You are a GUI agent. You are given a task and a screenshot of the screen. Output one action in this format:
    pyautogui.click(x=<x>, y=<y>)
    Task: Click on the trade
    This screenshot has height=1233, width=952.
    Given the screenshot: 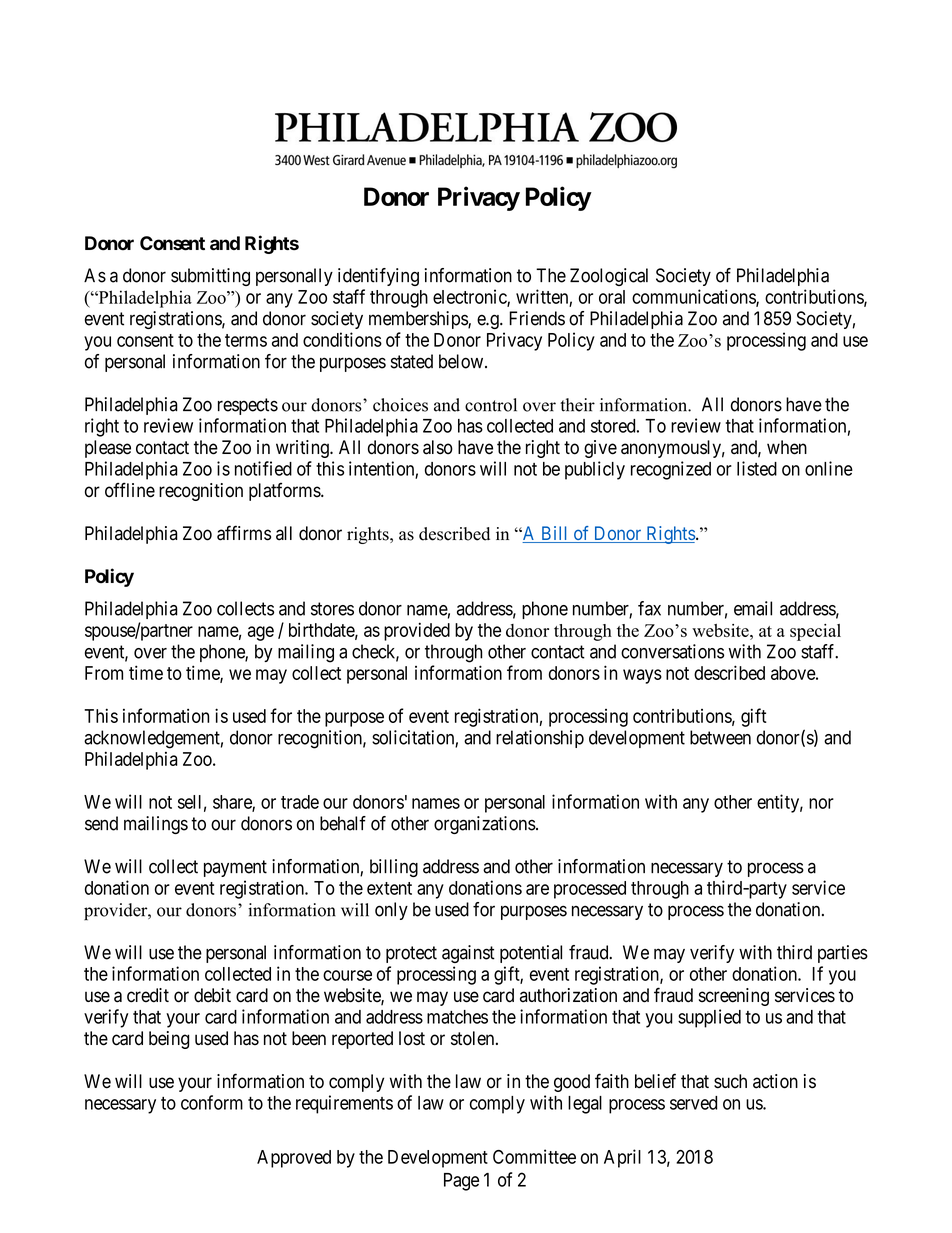 What is the action you would take?
    pyautogui.click(x=300, y=802)
